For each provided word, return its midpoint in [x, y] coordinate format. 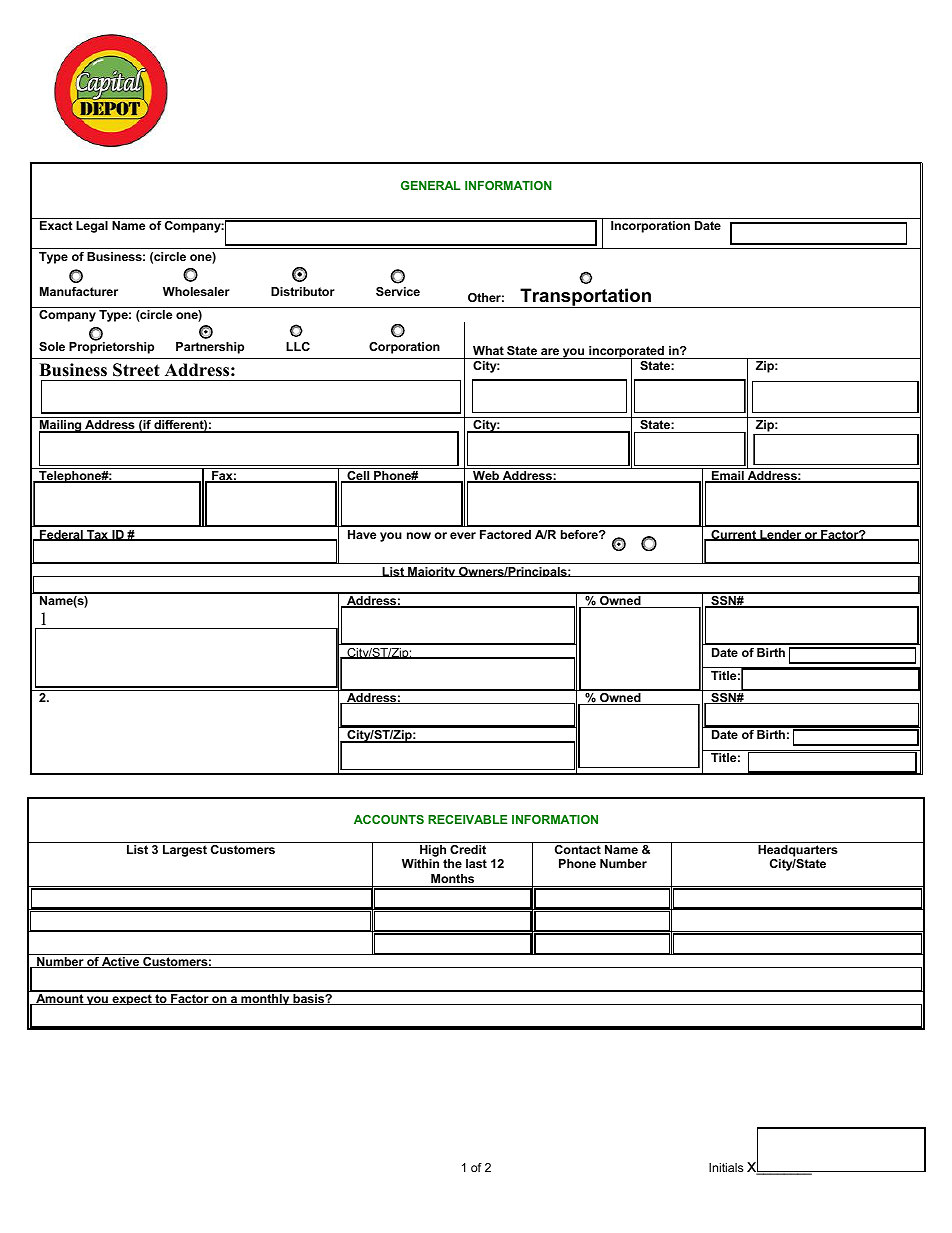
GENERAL [431, 185]
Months [452, 878]
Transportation [585, 298]
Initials [726, 1167]
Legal [92, 227]
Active [120, 962]
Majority [432, 572]
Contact [578, 849]
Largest [185, 851]
